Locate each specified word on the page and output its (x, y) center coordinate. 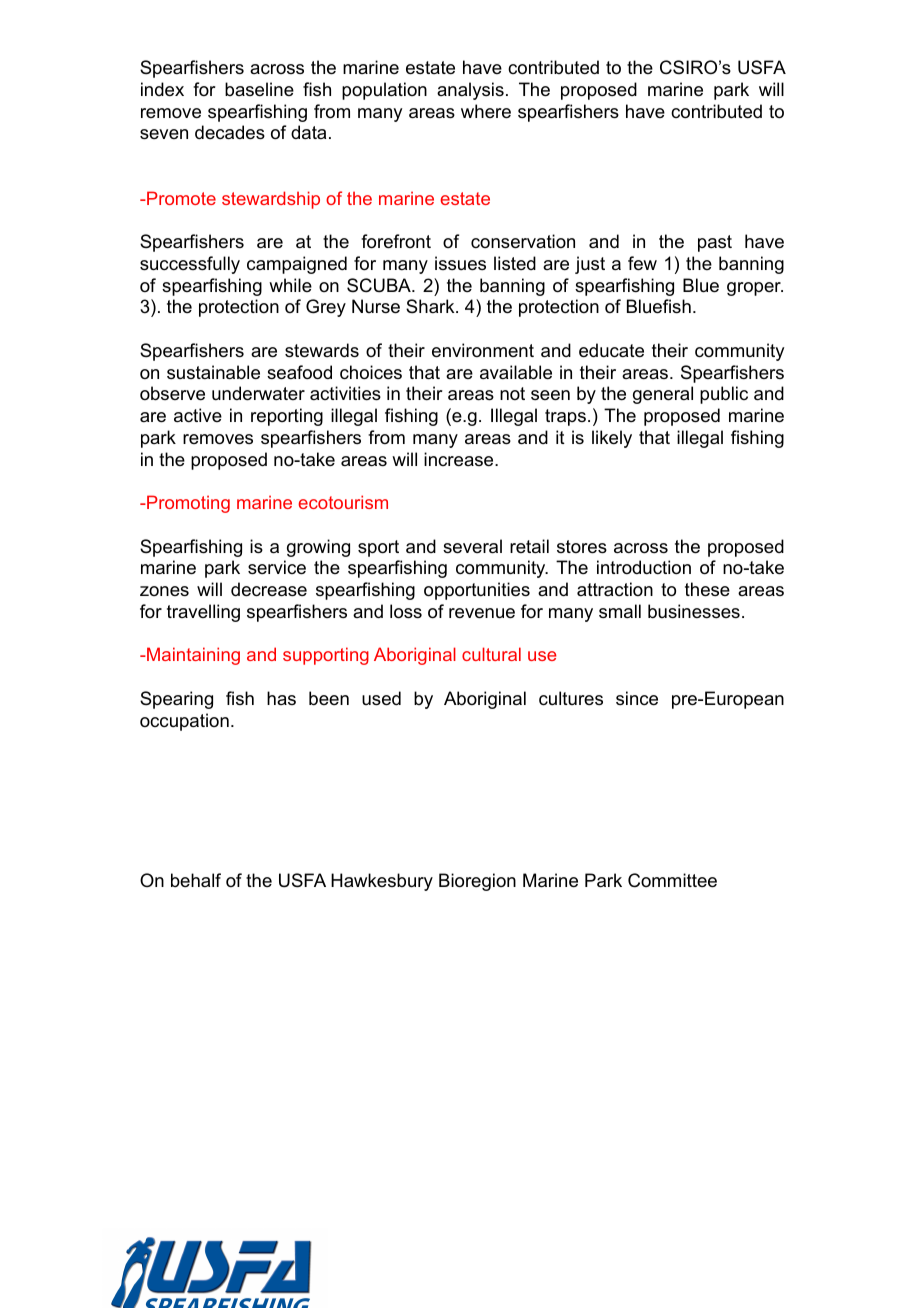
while (290, 285)
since (637, 698)
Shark (431, 306)
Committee (672, 880)
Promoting (187, 504)
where (486, 111)
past (715, 243)
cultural (491, 654)
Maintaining (192, 656)
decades (230, 132)
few (642, 263)
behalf (196, 880)
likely (612, 439)
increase (460, 459)
